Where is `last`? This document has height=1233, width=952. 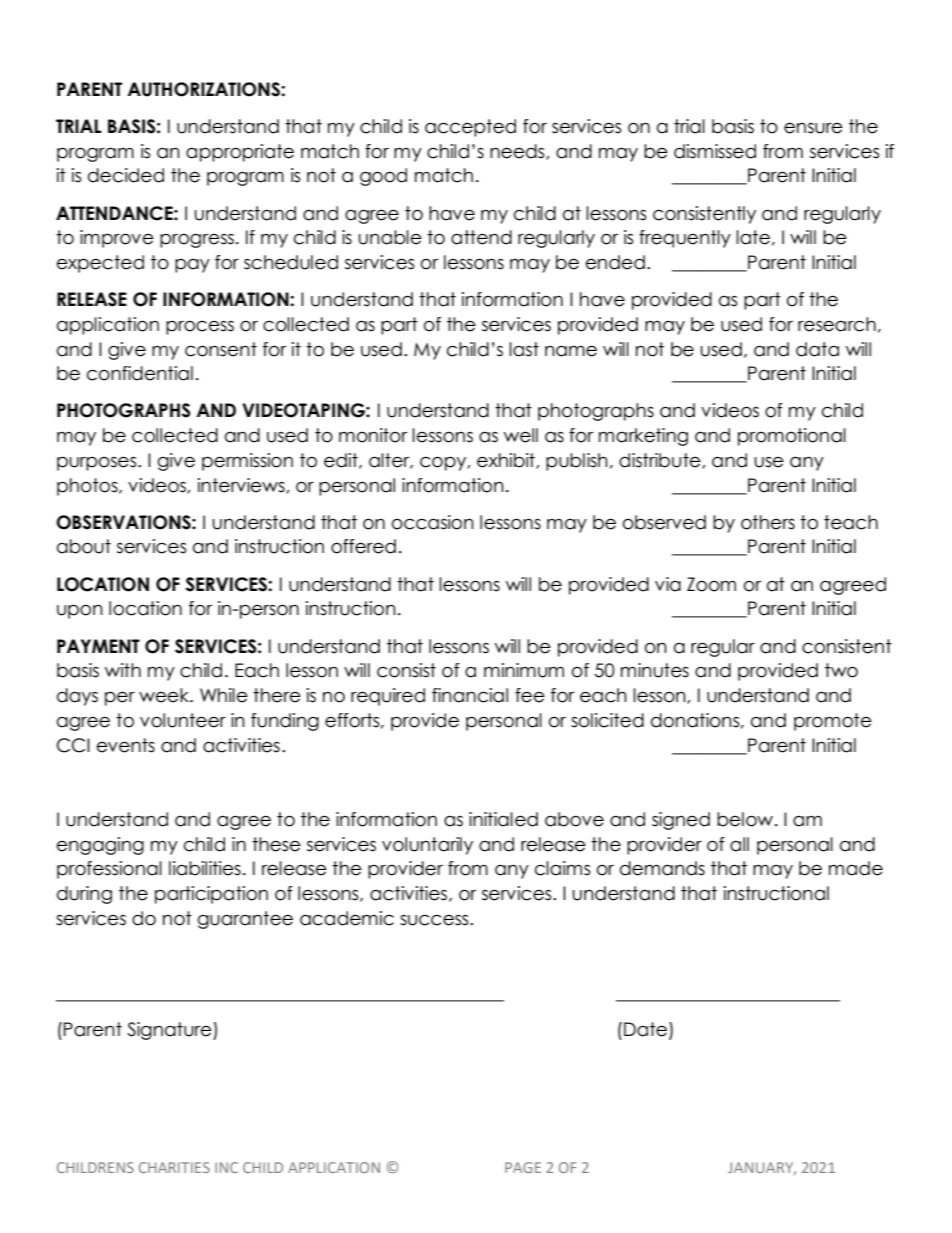 last is located at coordinates (524, 349).
